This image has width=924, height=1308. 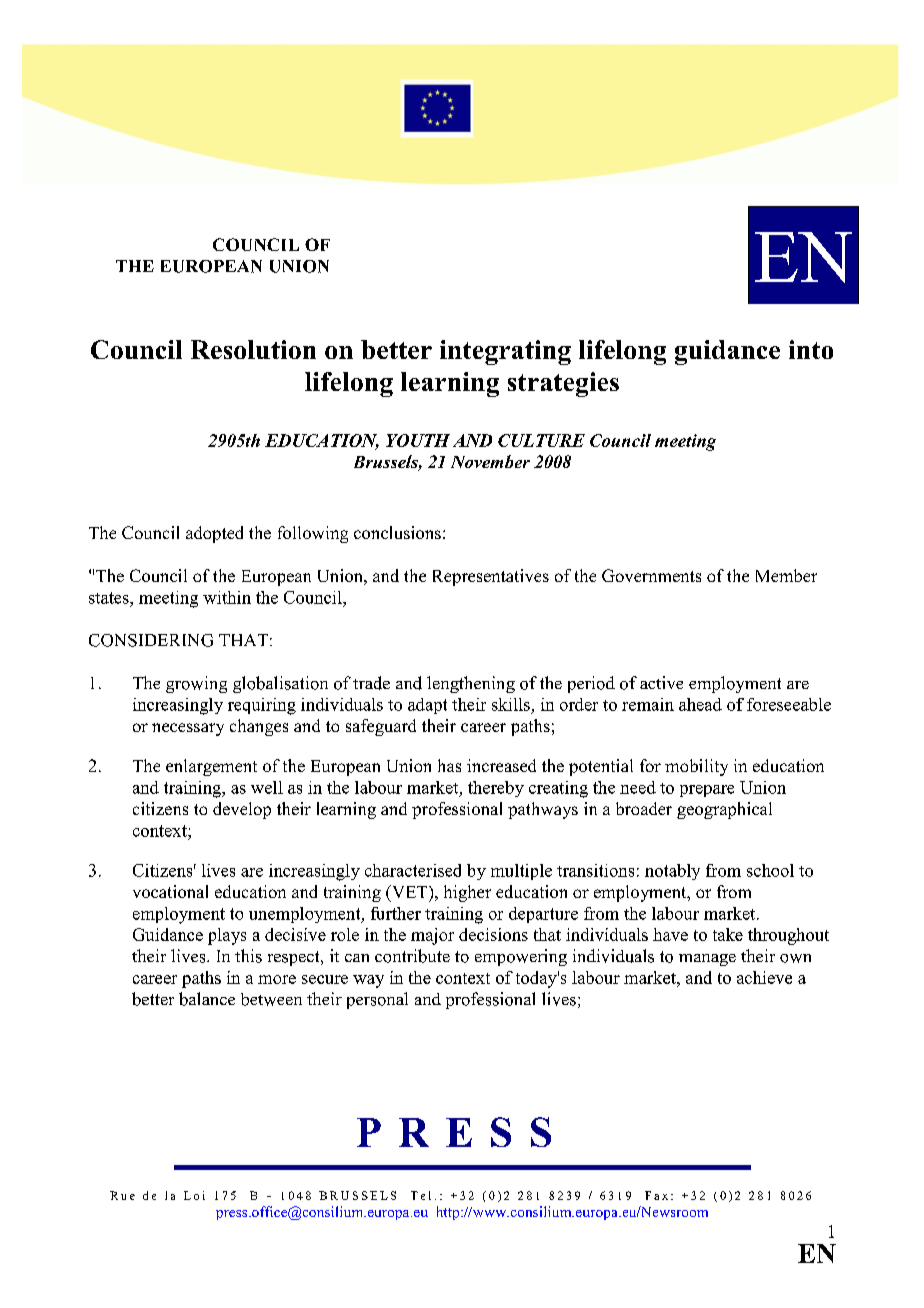 What do you see at coordinates (811, 349) in the image?
I see `into` at bounding box center [811, 349].
